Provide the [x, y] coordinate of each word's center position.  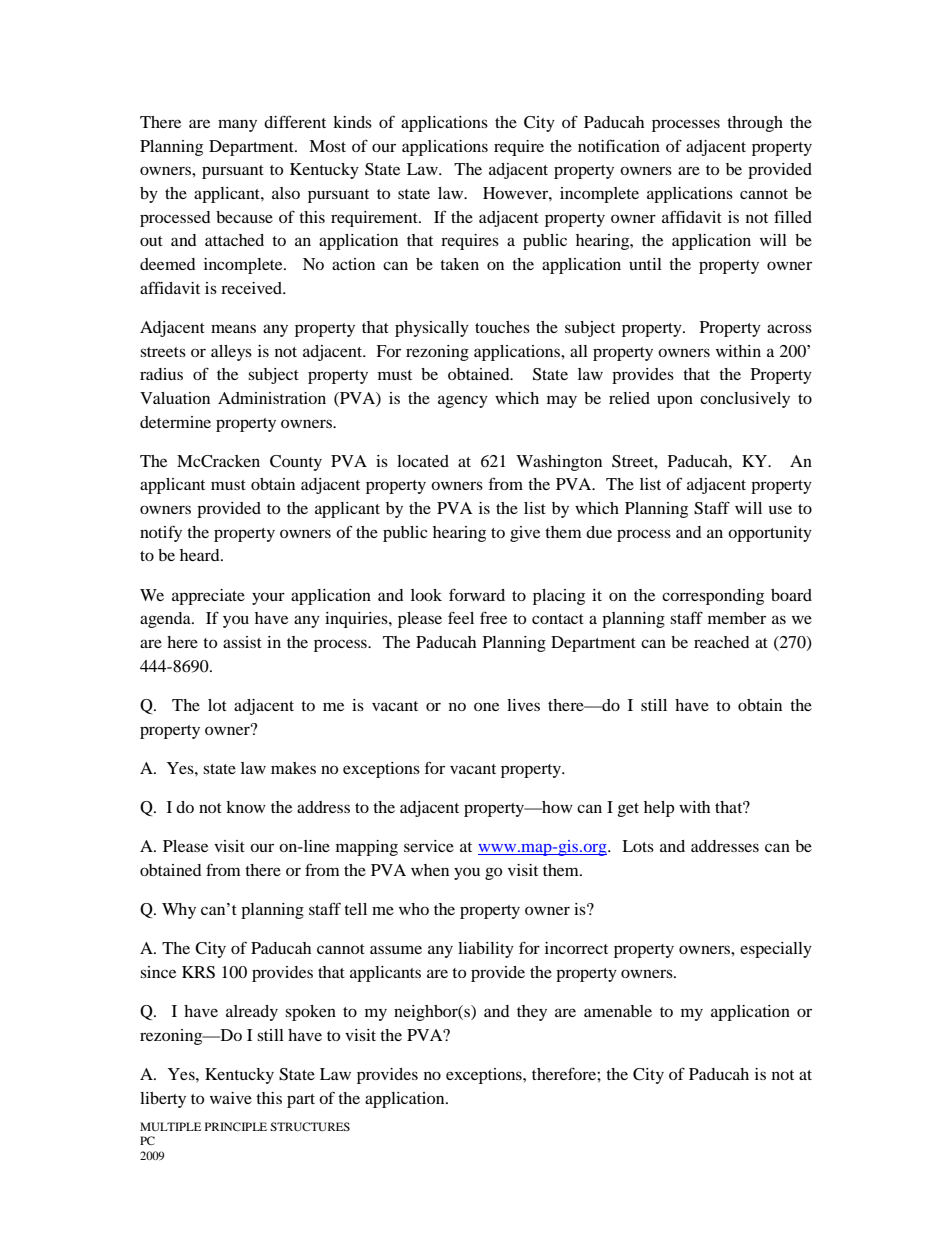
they [532, 1013]
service [429, 846]
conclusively [745, 400]
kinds [352, 122]
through [755, 124]
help [659, 809]
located [423, 461]
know [246, 807]
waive [231, 1098]
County [296, 463]
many [237, 125]
